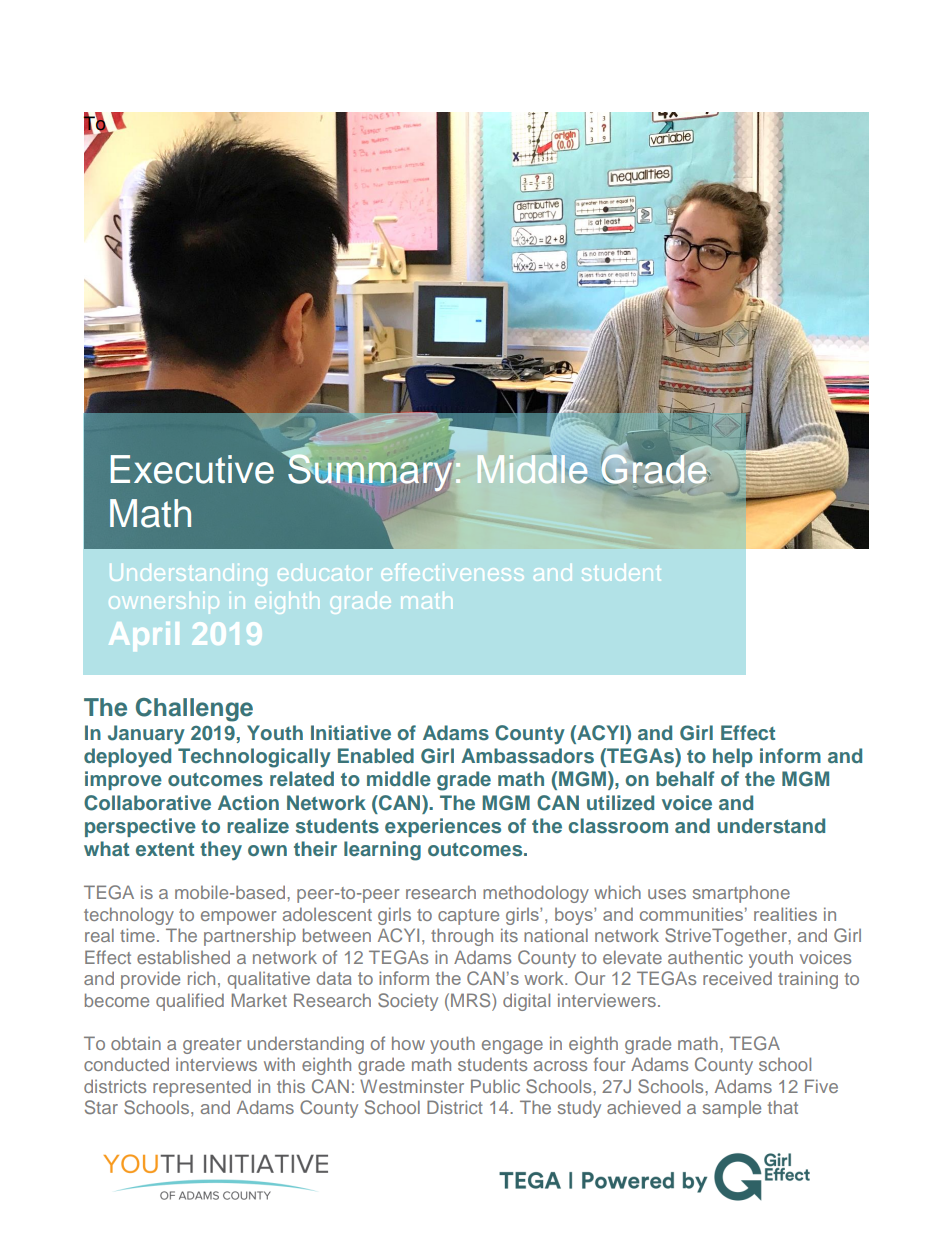  I want to click on authentic, so click(705, 957).
